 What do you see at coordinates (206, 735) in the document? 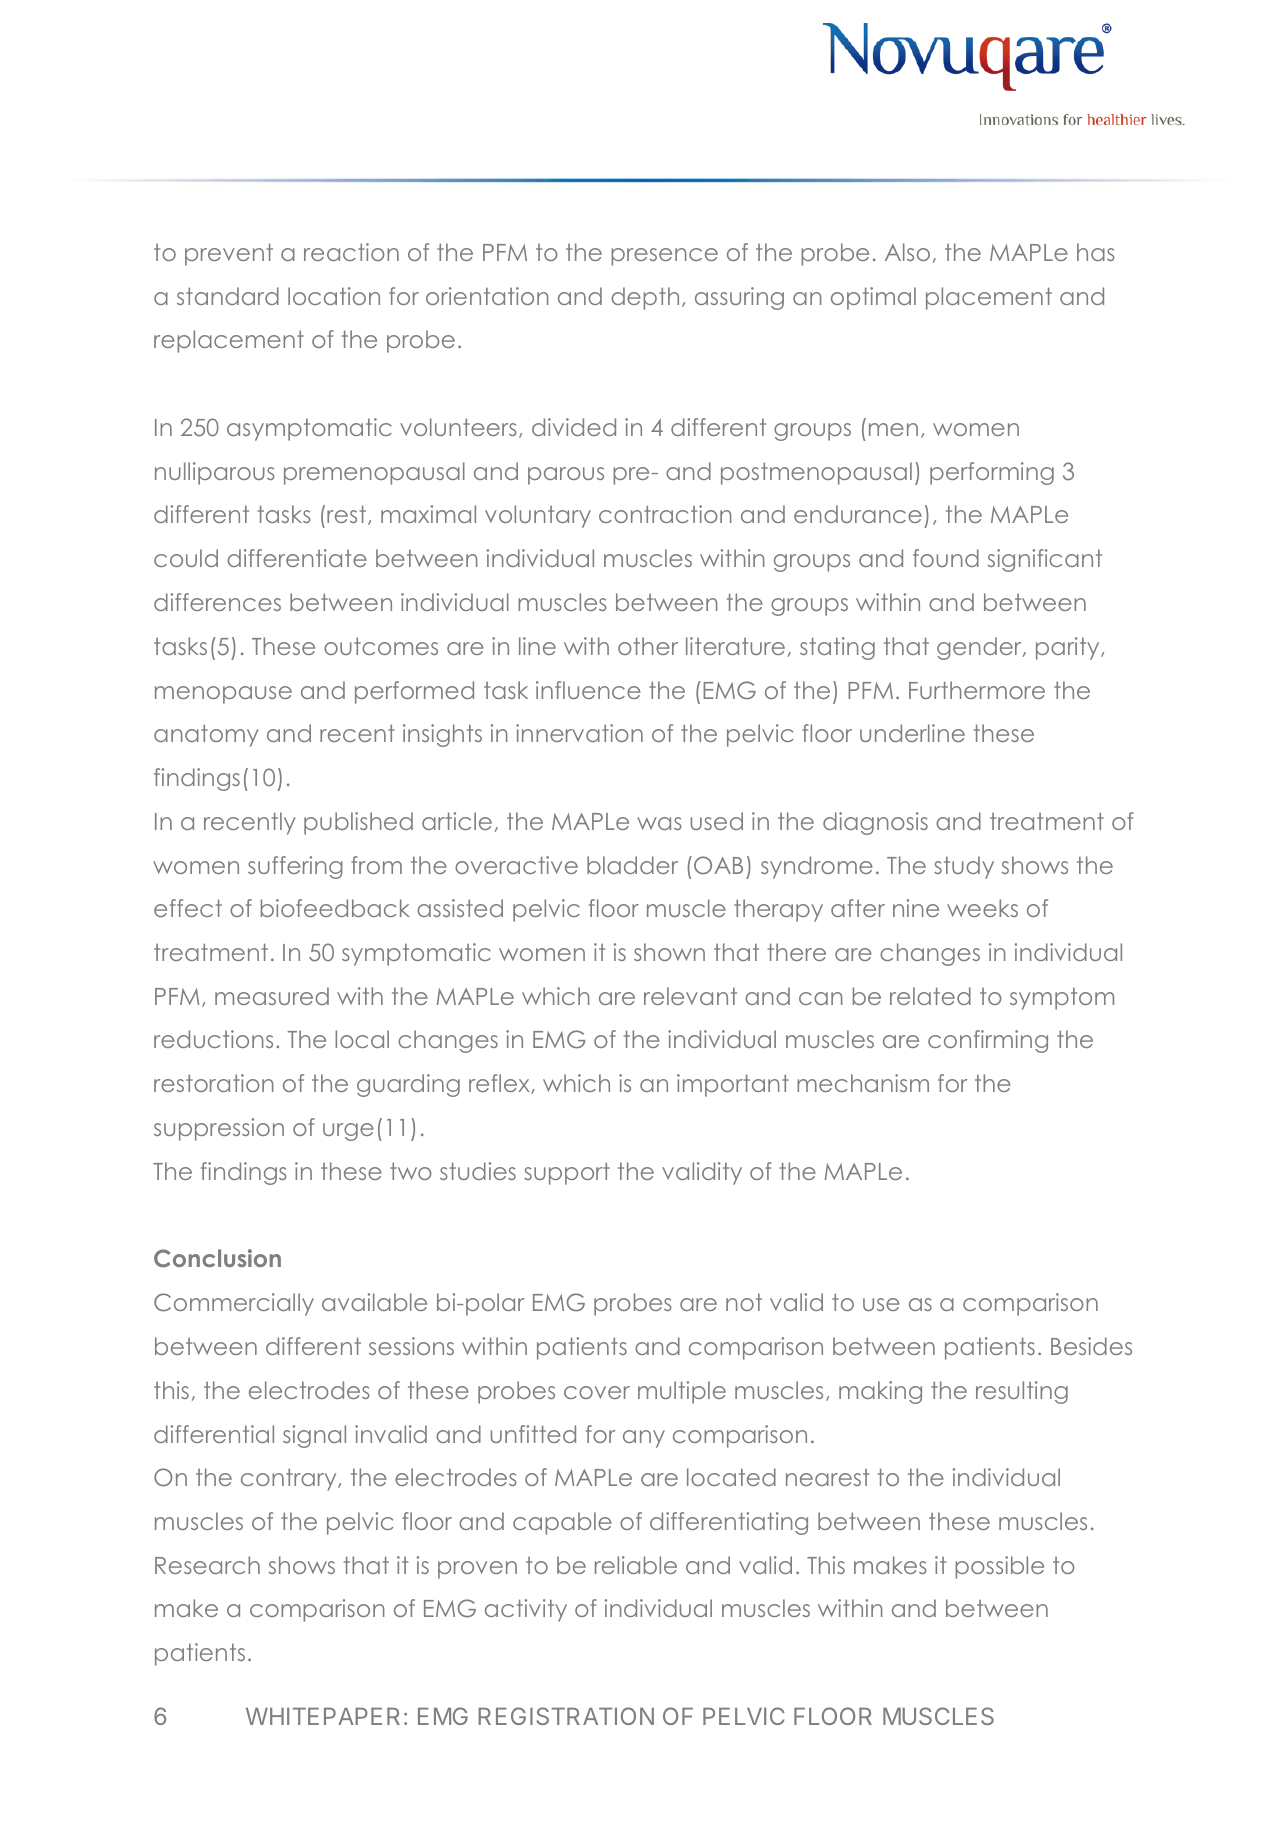
I see `anatomy` at bounding box center [206, 735].
